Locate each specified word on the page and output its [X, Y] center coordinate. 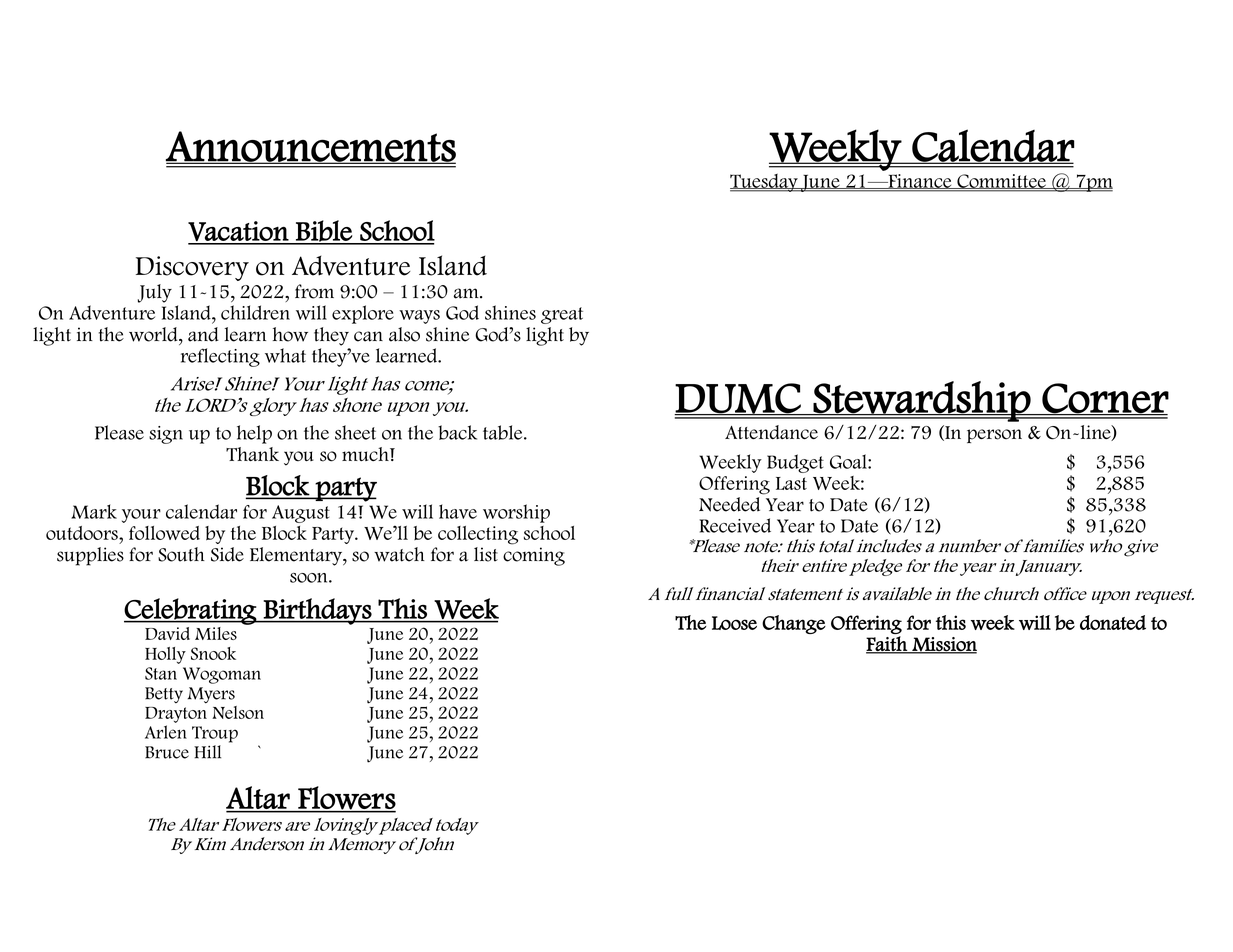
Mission [943, 645]
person [994, 436]
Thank [252, 454]
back [457, 432]
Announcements [311, 147]
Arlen [166, 732]
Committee [1001, 181]
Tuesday [765, 183]
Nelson [238, 712]
